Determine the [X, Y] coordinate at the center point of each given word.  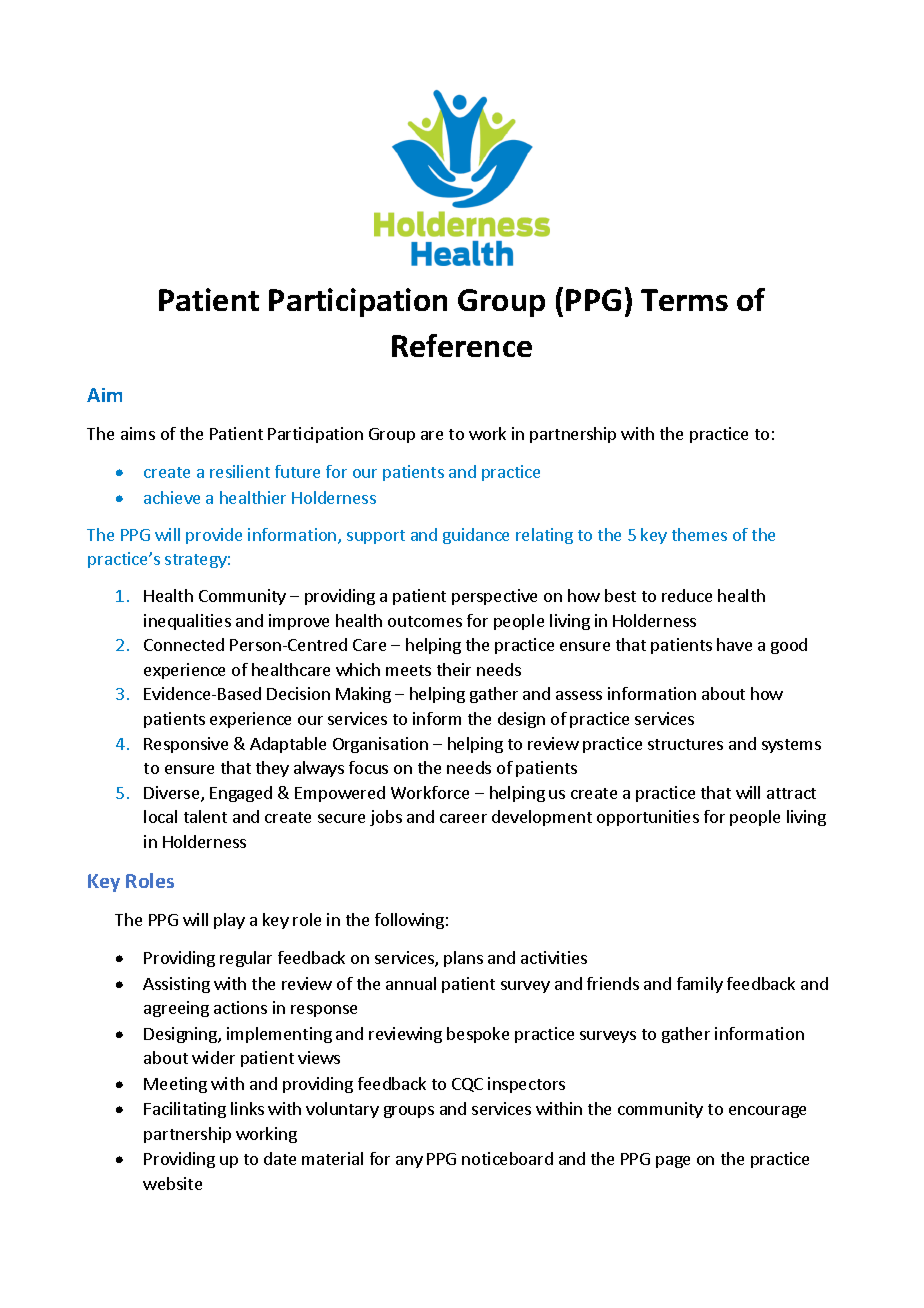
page [673, 1162]
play [229, 921]
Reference [462, 345]
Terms [684, 300]
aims [138, 433]
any [409, 1162]
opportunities [648, 818]
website [172, 1183]
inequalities [187, 622]
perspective [494, 597]
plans [463, 959]
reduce [687, 595]
